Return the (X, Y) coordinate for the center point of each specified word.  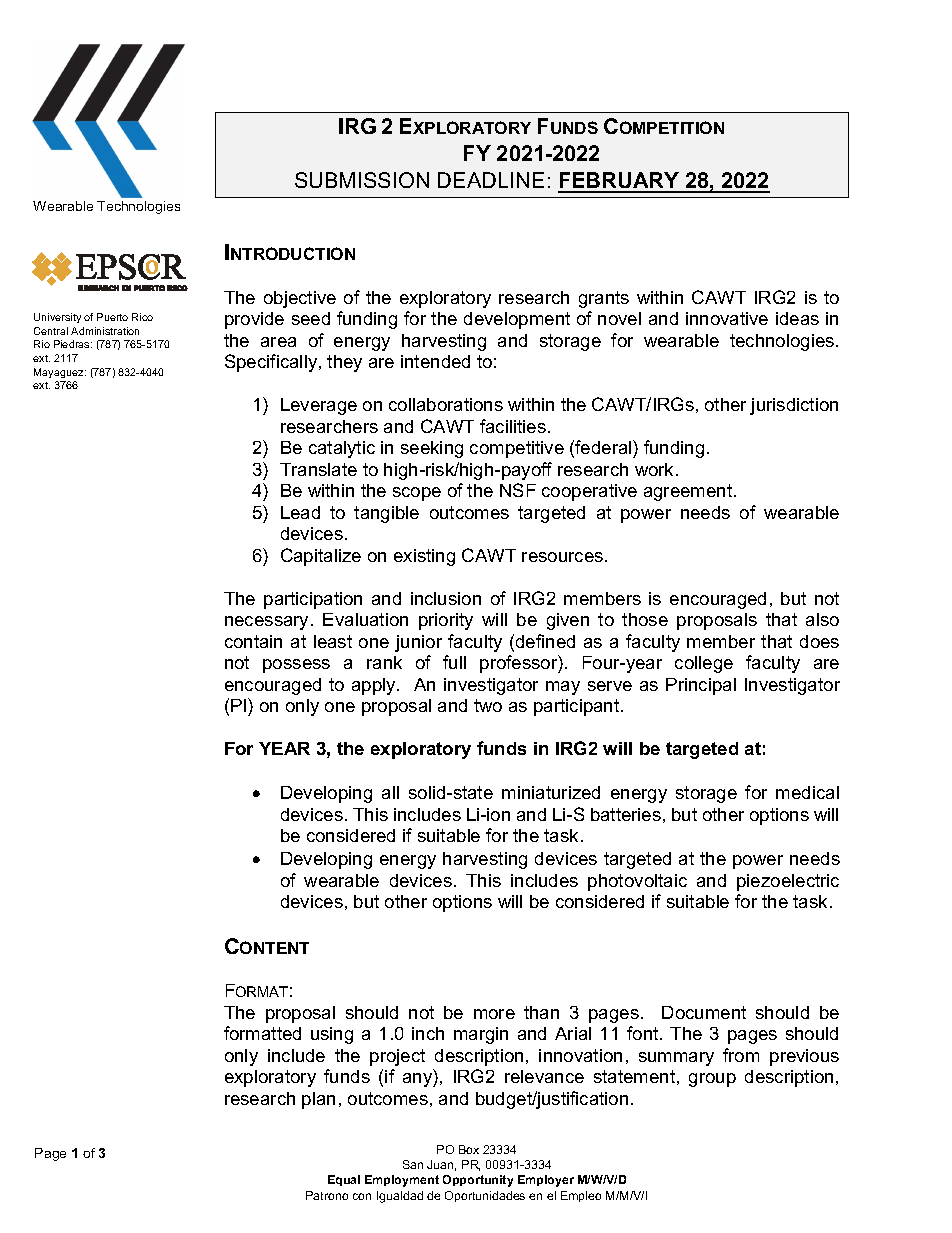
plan (318, 1100)
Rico (142, 317)
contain (253, 641)
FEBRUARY (620, 182)
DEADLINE (491, 180)
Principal (701, 686)
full (454, 662)
